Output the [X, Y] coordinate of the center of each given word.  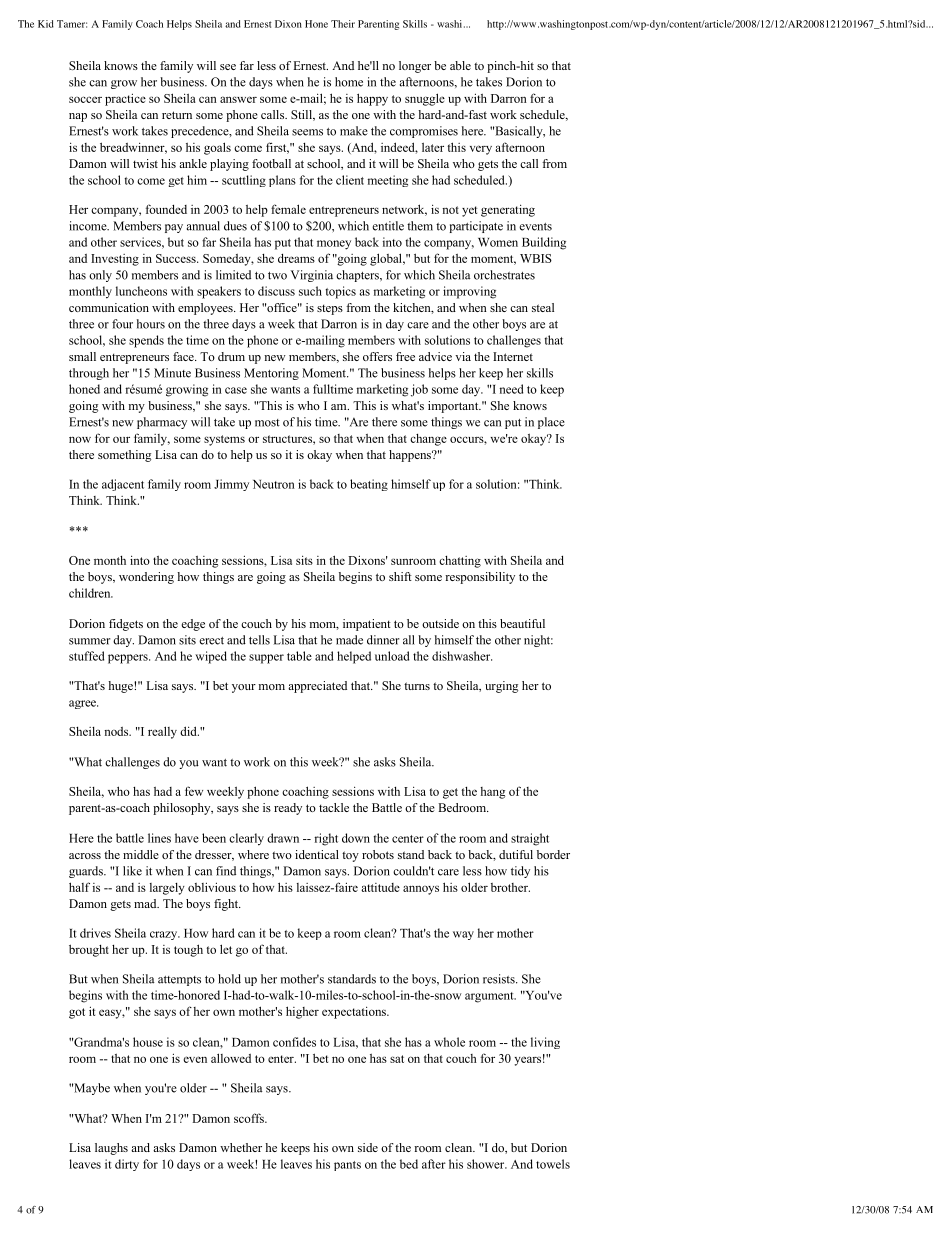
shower [487, 1164]
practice [125, 99]
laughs [111, 1149]
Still [302, 115]
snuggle [425, 99]
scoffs [250, 1118]
